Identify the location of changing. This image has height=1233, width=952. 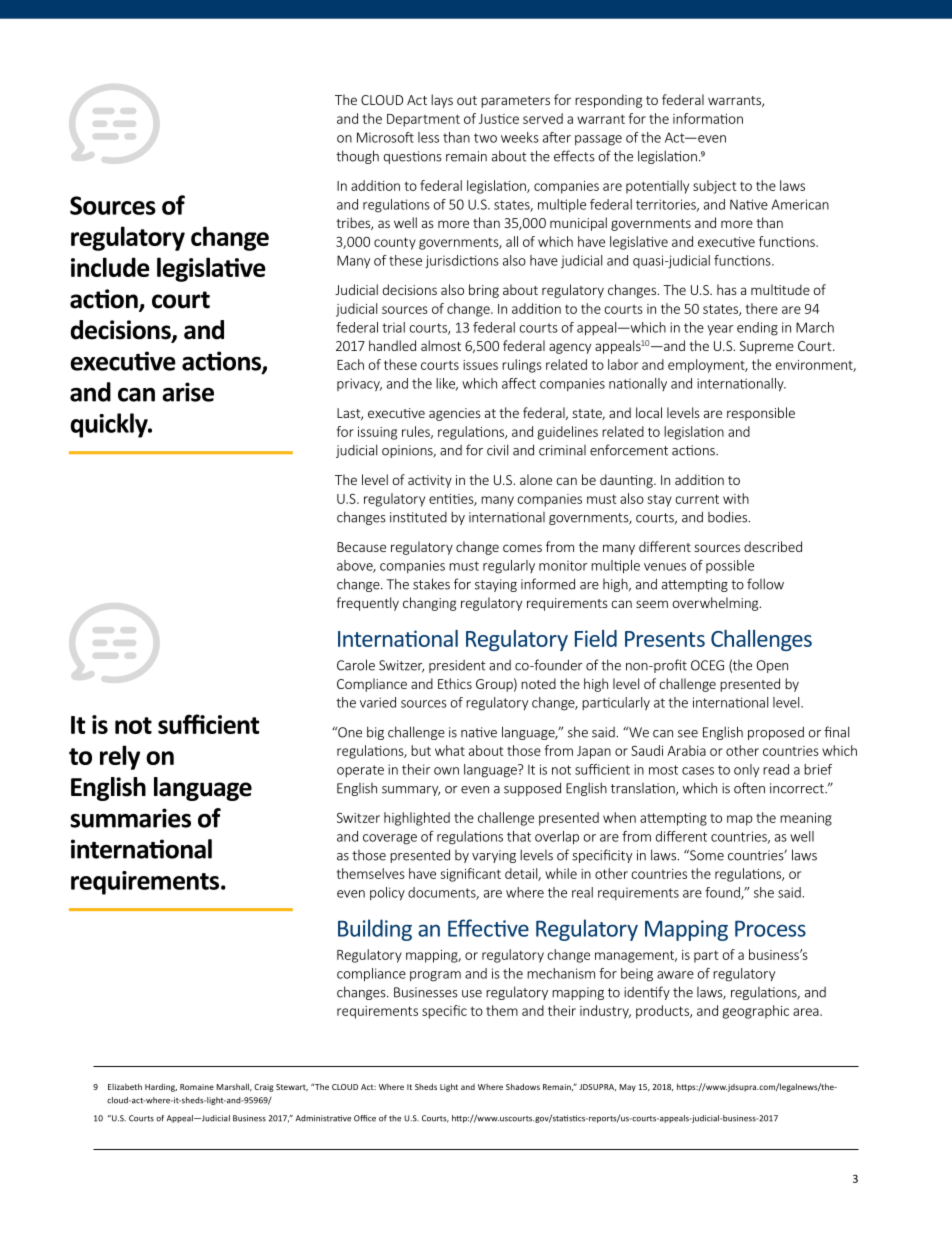
(429, 604).
